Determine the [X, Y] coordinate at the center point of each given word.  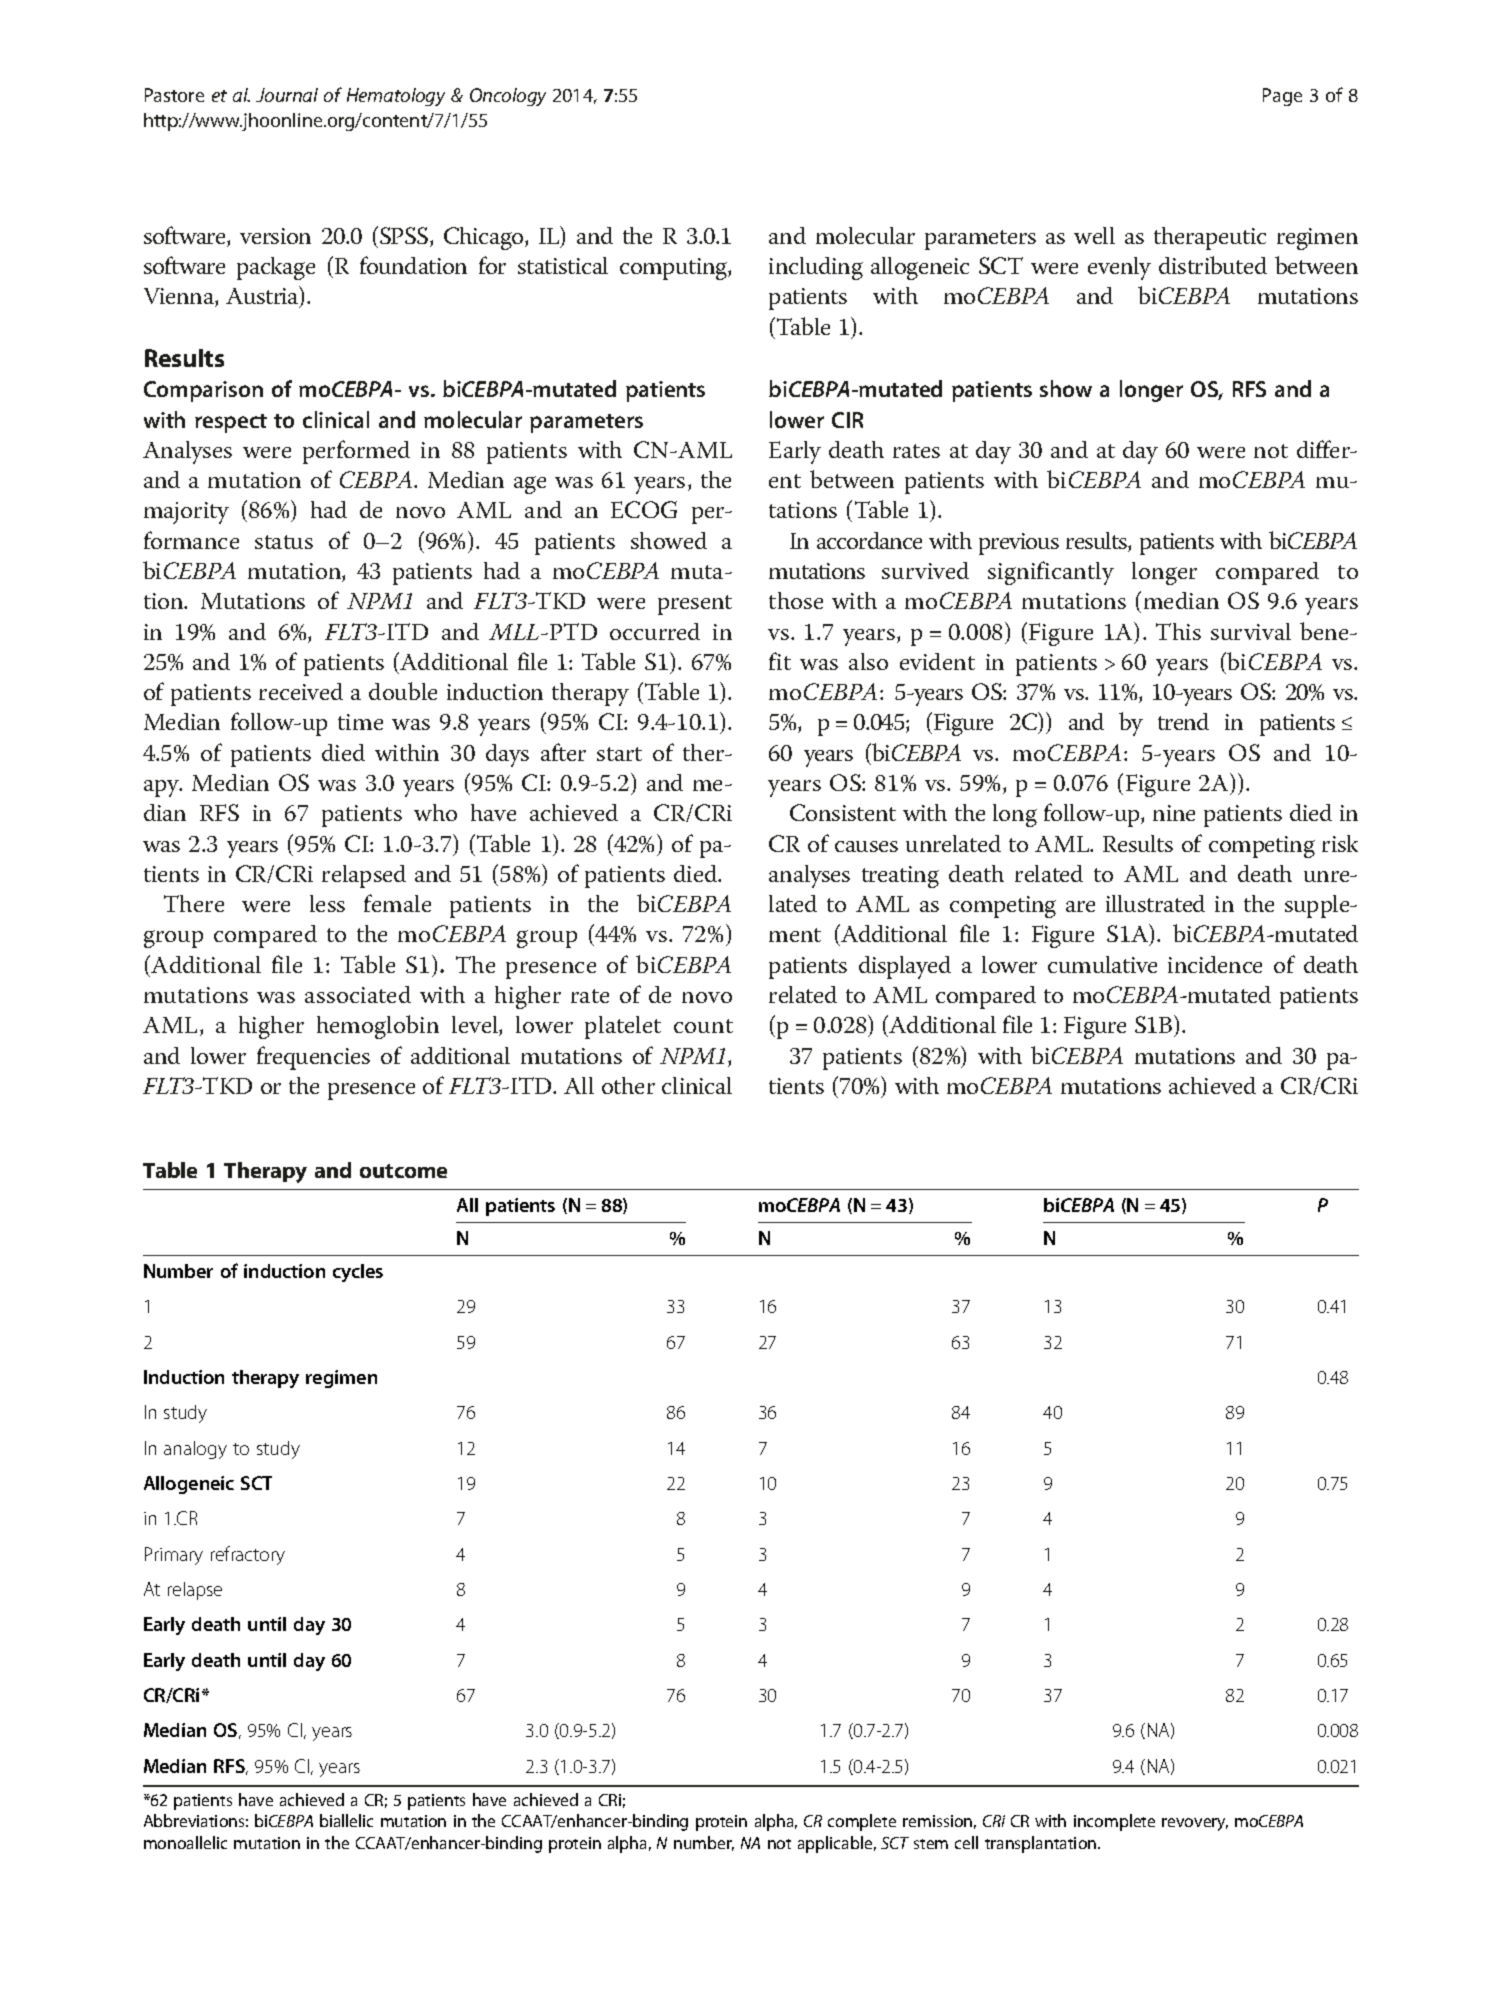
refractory [248, 1555]
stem [931, 1844]
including [816, 268]
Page [1282, 97]
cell [966, 1842]
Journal [287, 95]
